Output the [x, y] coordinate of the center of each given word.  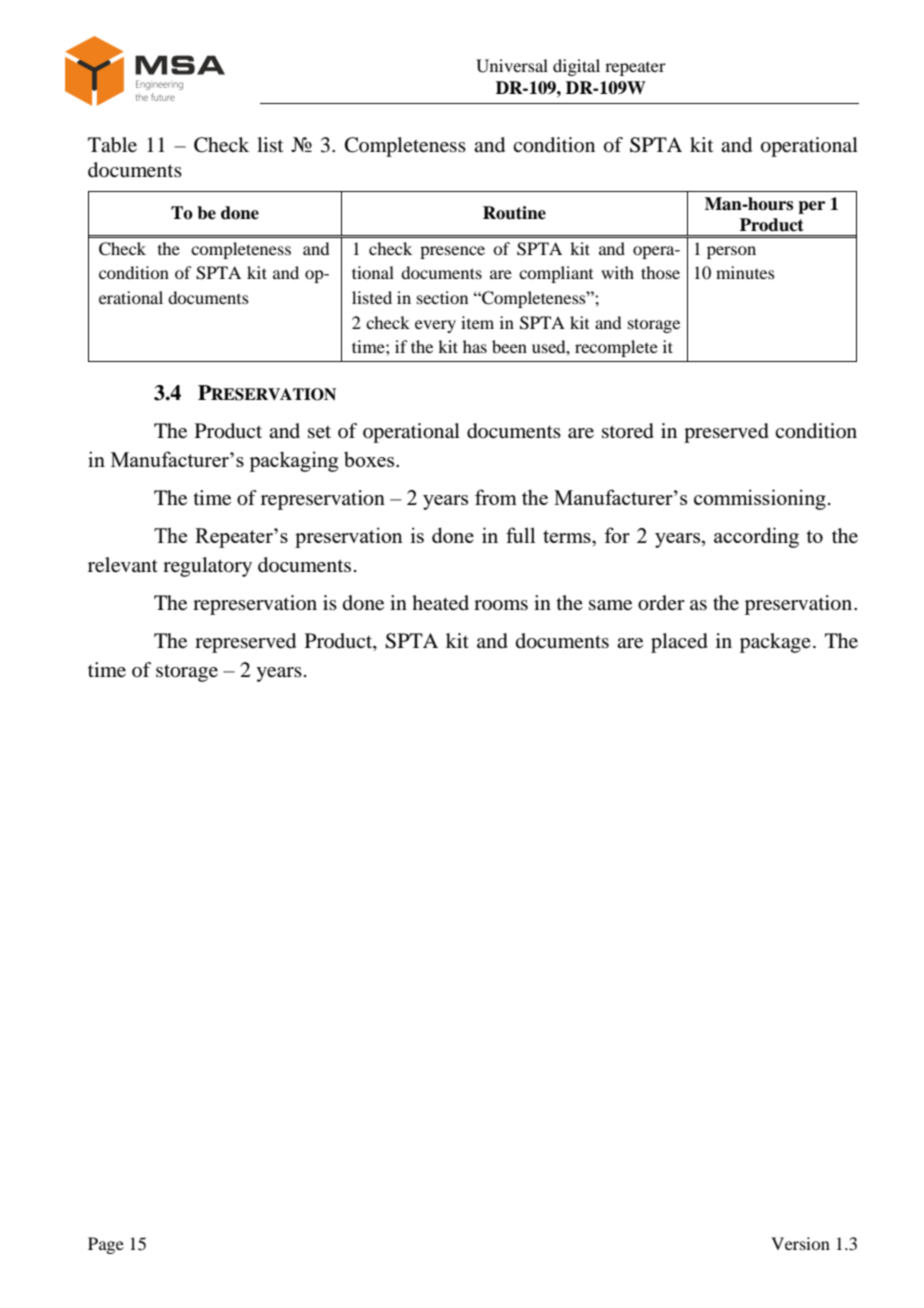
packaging [293, 461]
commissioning [760, 499]
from [496, 497]
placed [679, 643]
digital [576, 67]
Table [112, 145]
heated [440, 603]
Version [800, 1243]
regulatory [207, 567]
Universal [512, 66]
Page [106, 1245]
